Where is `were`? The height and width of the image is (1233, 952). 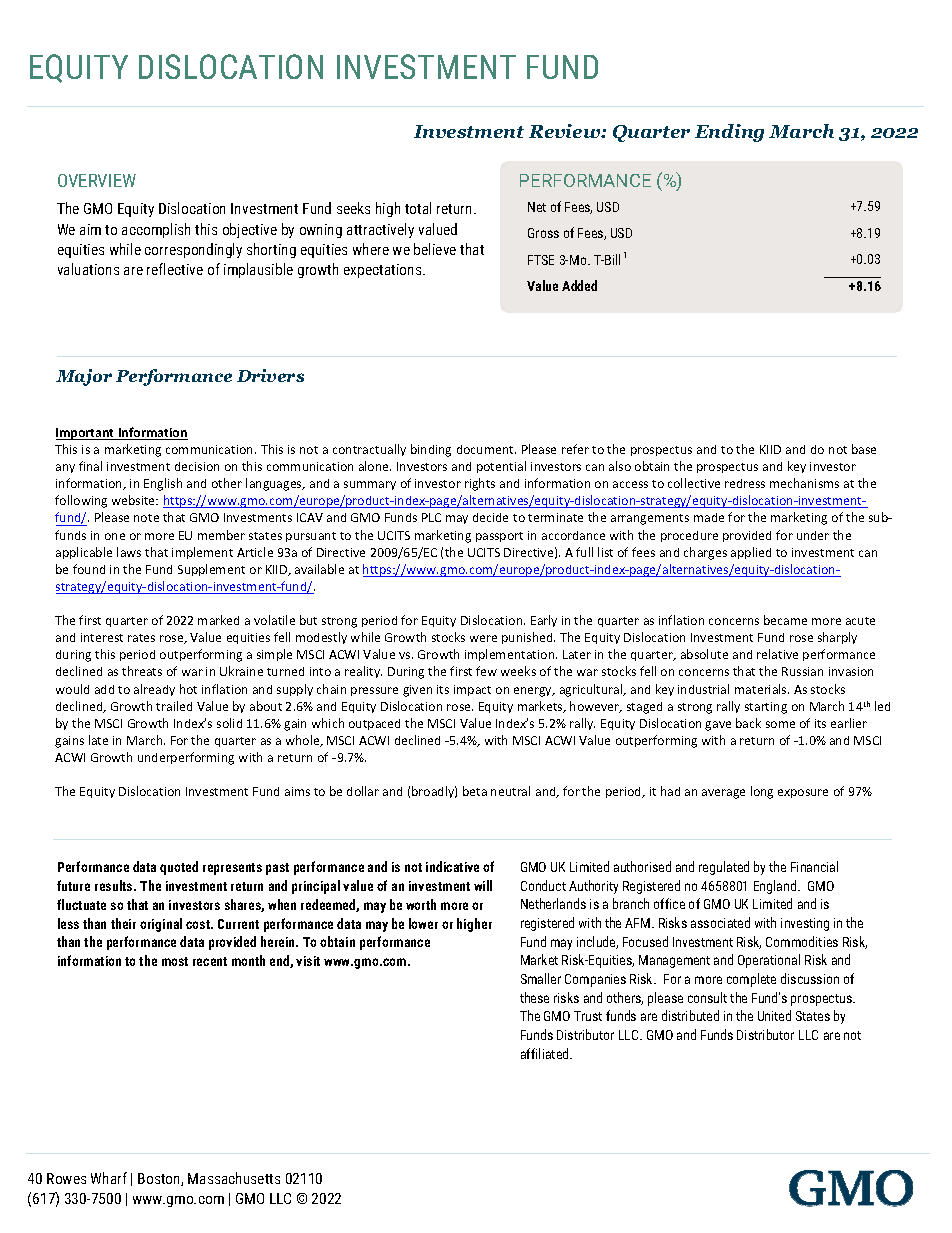 were is located at coordinates (483, 638).
